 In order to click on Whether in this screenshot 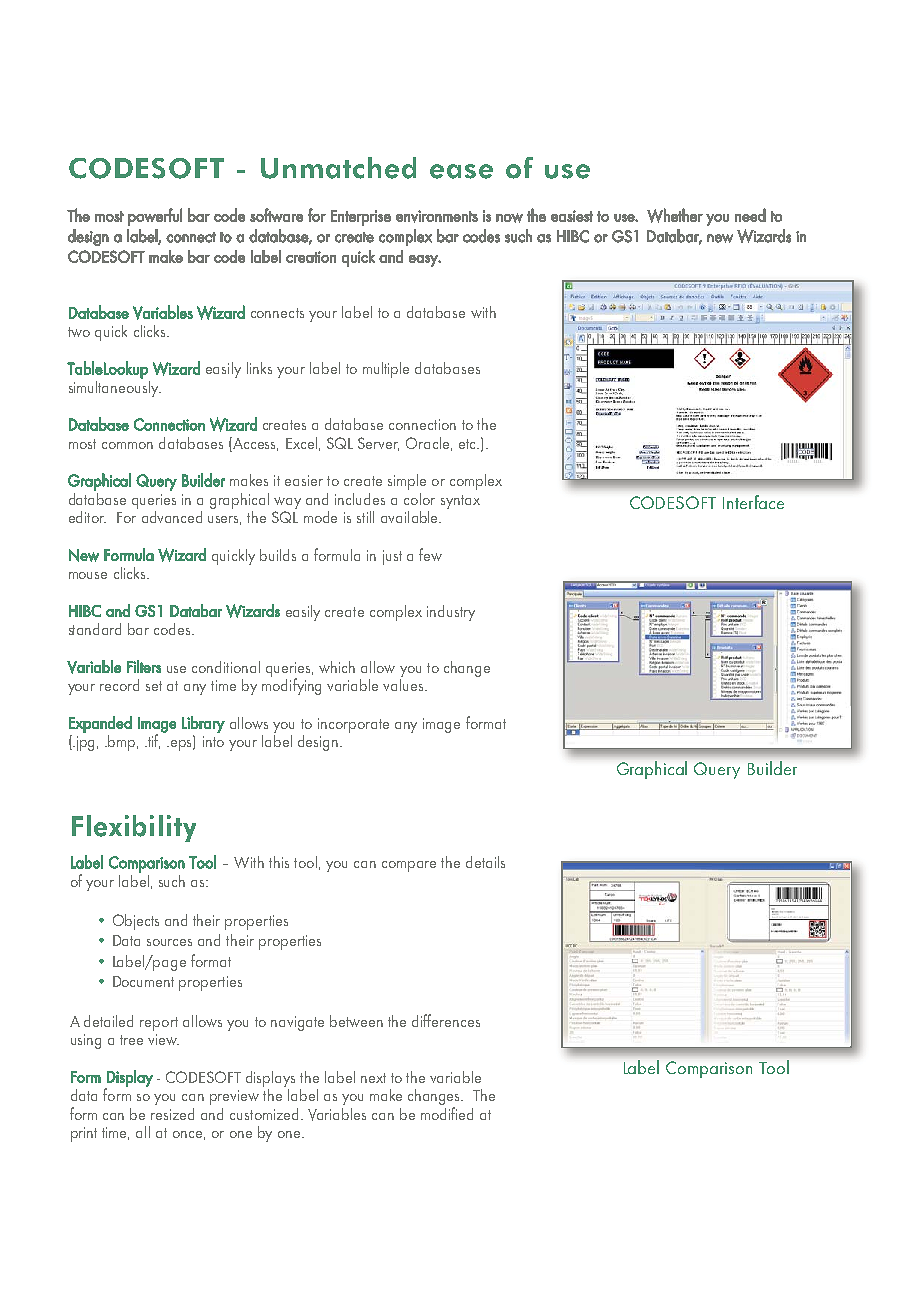, I will do `click(675, 215)`.
